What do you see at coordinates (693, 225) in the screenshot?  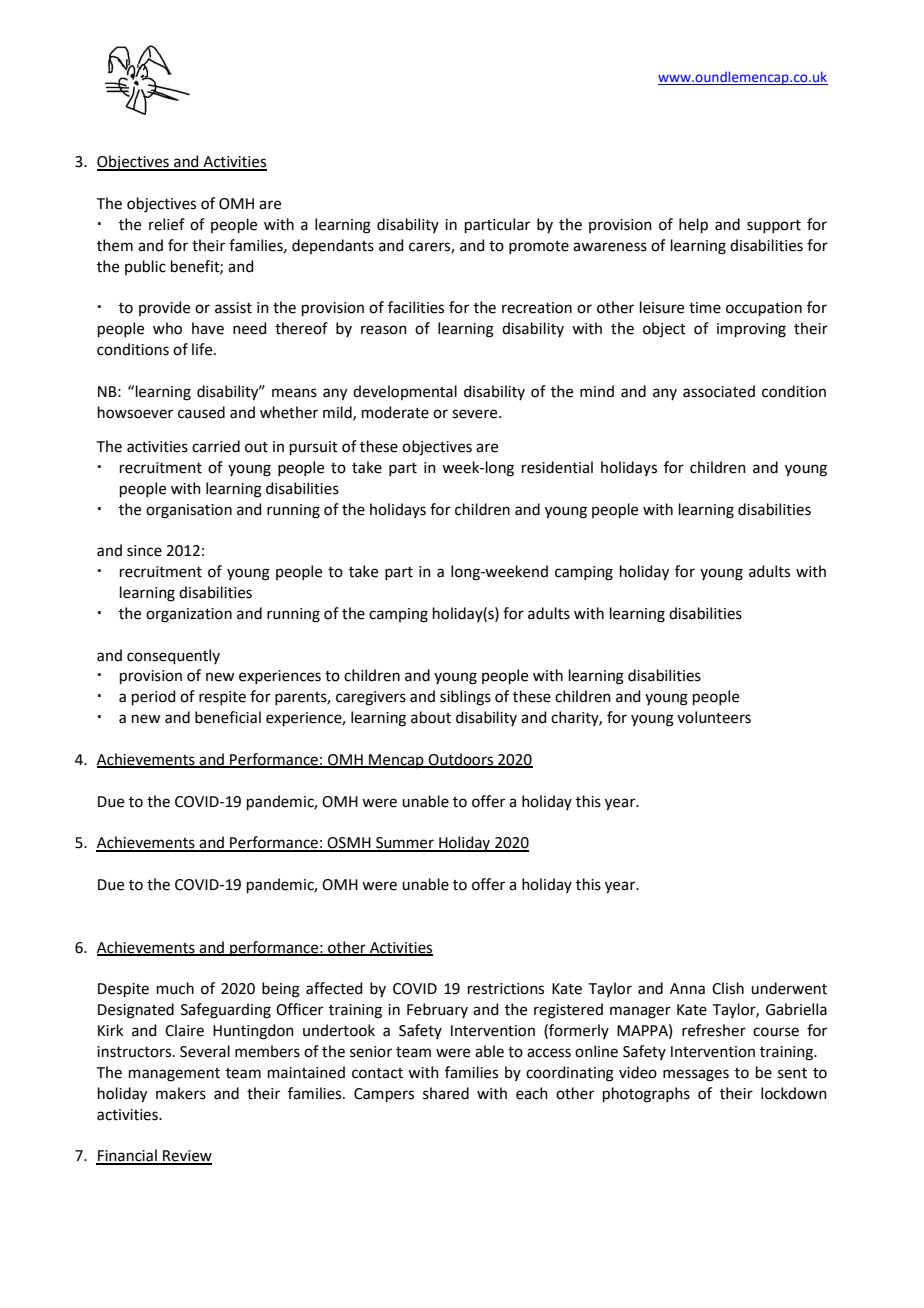 I see `help` at bounding box center [693, 225].
